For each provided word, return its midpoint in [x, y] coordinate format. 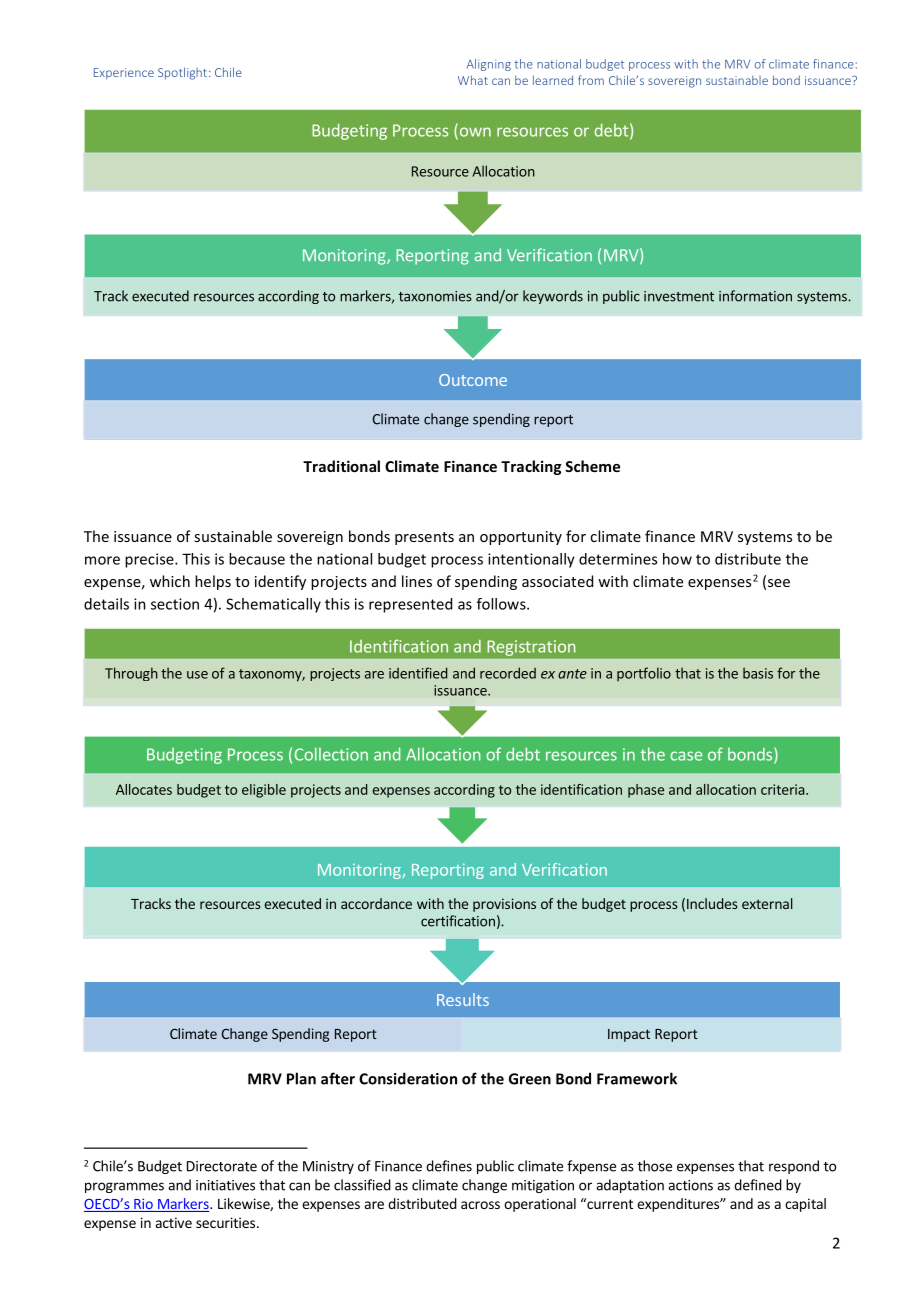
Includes [712, 903]
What [473, 80]
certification [458, 921]
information [755, 296]
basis [758, 673]
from [591, 80]
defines [449, 1166]
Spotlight [182, 73]
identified [418, 673]
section [175, 604]
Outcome [473, 380]
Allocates [144, 789]
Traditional [341, 466]
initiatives [225, 1185]
